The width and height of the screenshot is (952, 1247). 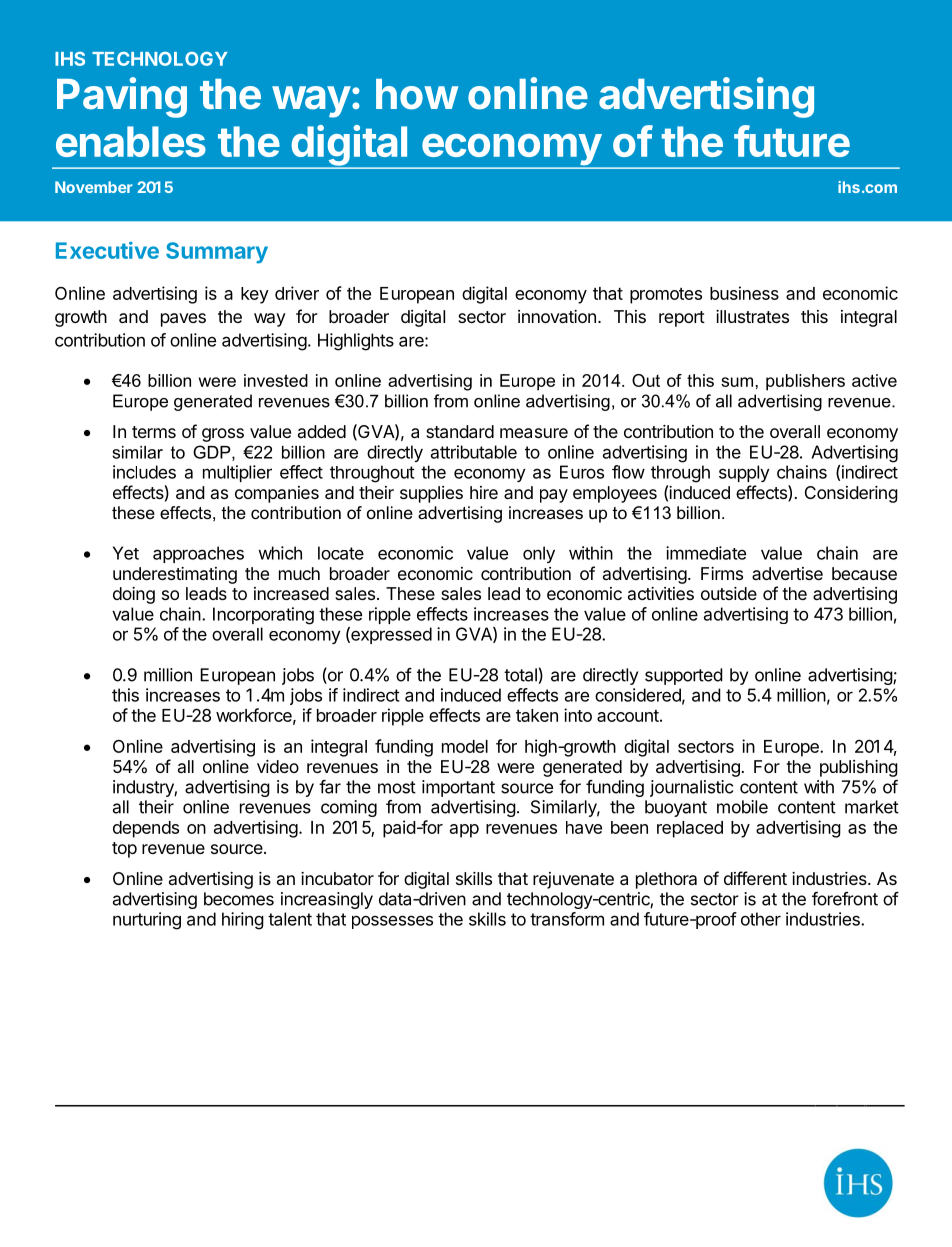 What do you see at coordinates (752, 316) in the screenshot?
I see `illustrates` at bounding box center [752, 316].
